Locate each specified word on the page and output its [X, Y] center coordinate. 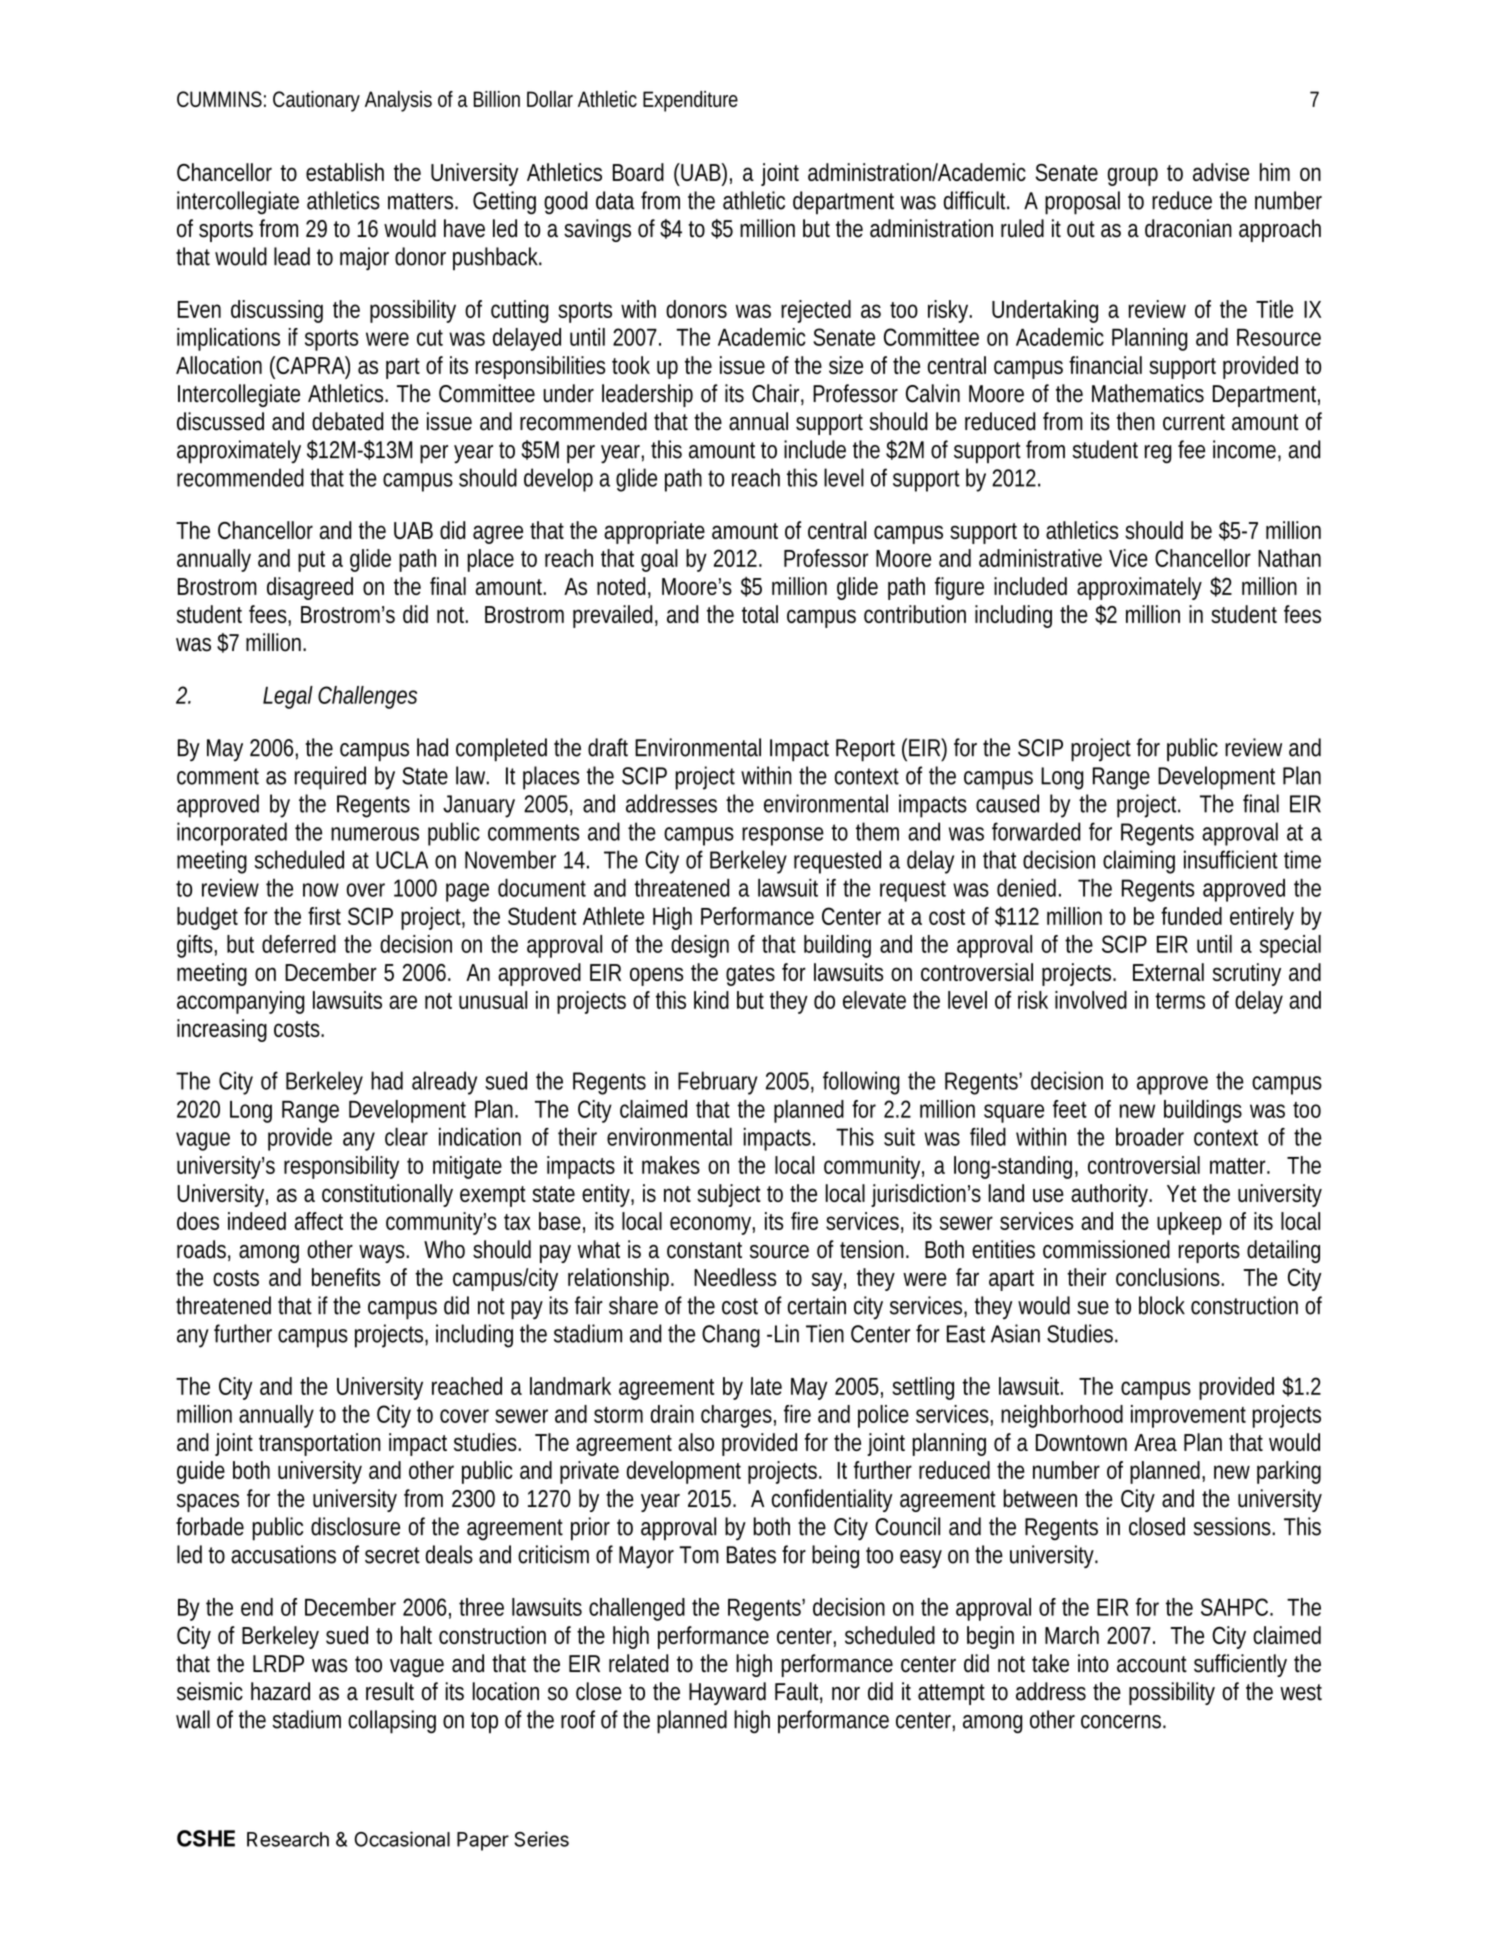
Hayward [727, 1693]
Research [288, 1839]
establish [345, 172]
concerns [1121, 1722]
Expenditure [690, 101]
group [1133, 176]
